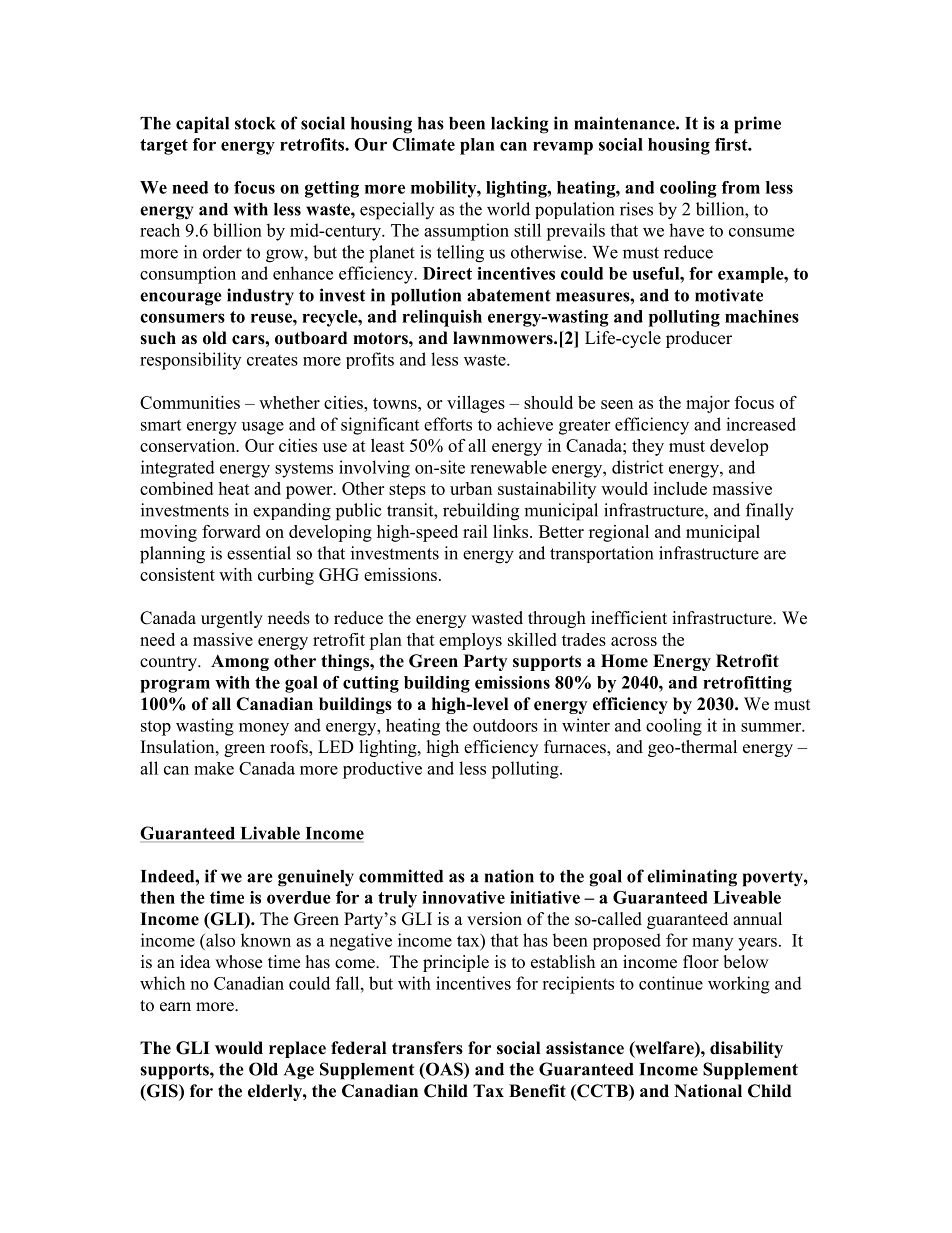  Describe the element at coordinates (232, 619) in the document. I see `urgently` at that location.
